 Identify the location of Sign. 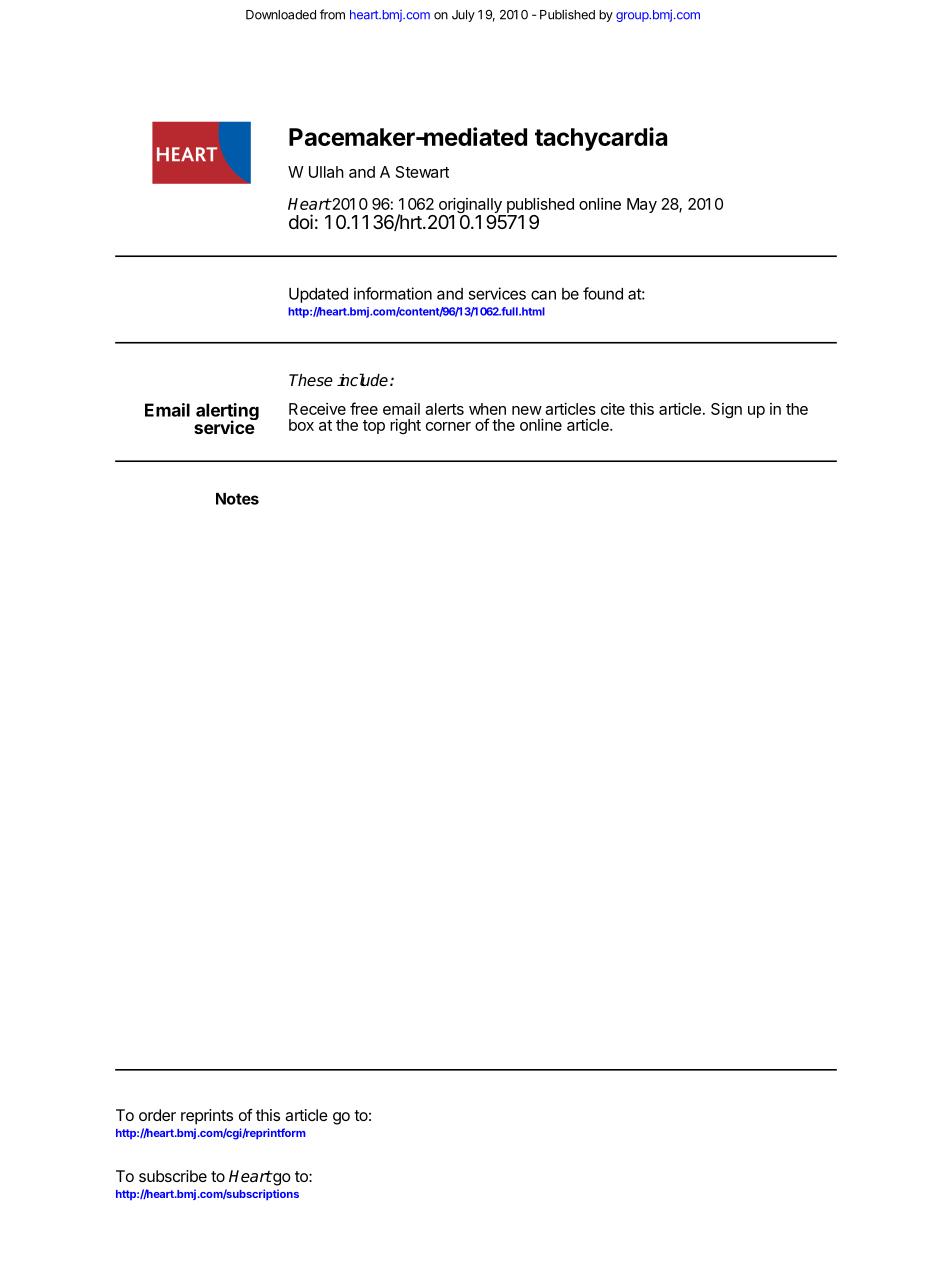
(726, 410).
